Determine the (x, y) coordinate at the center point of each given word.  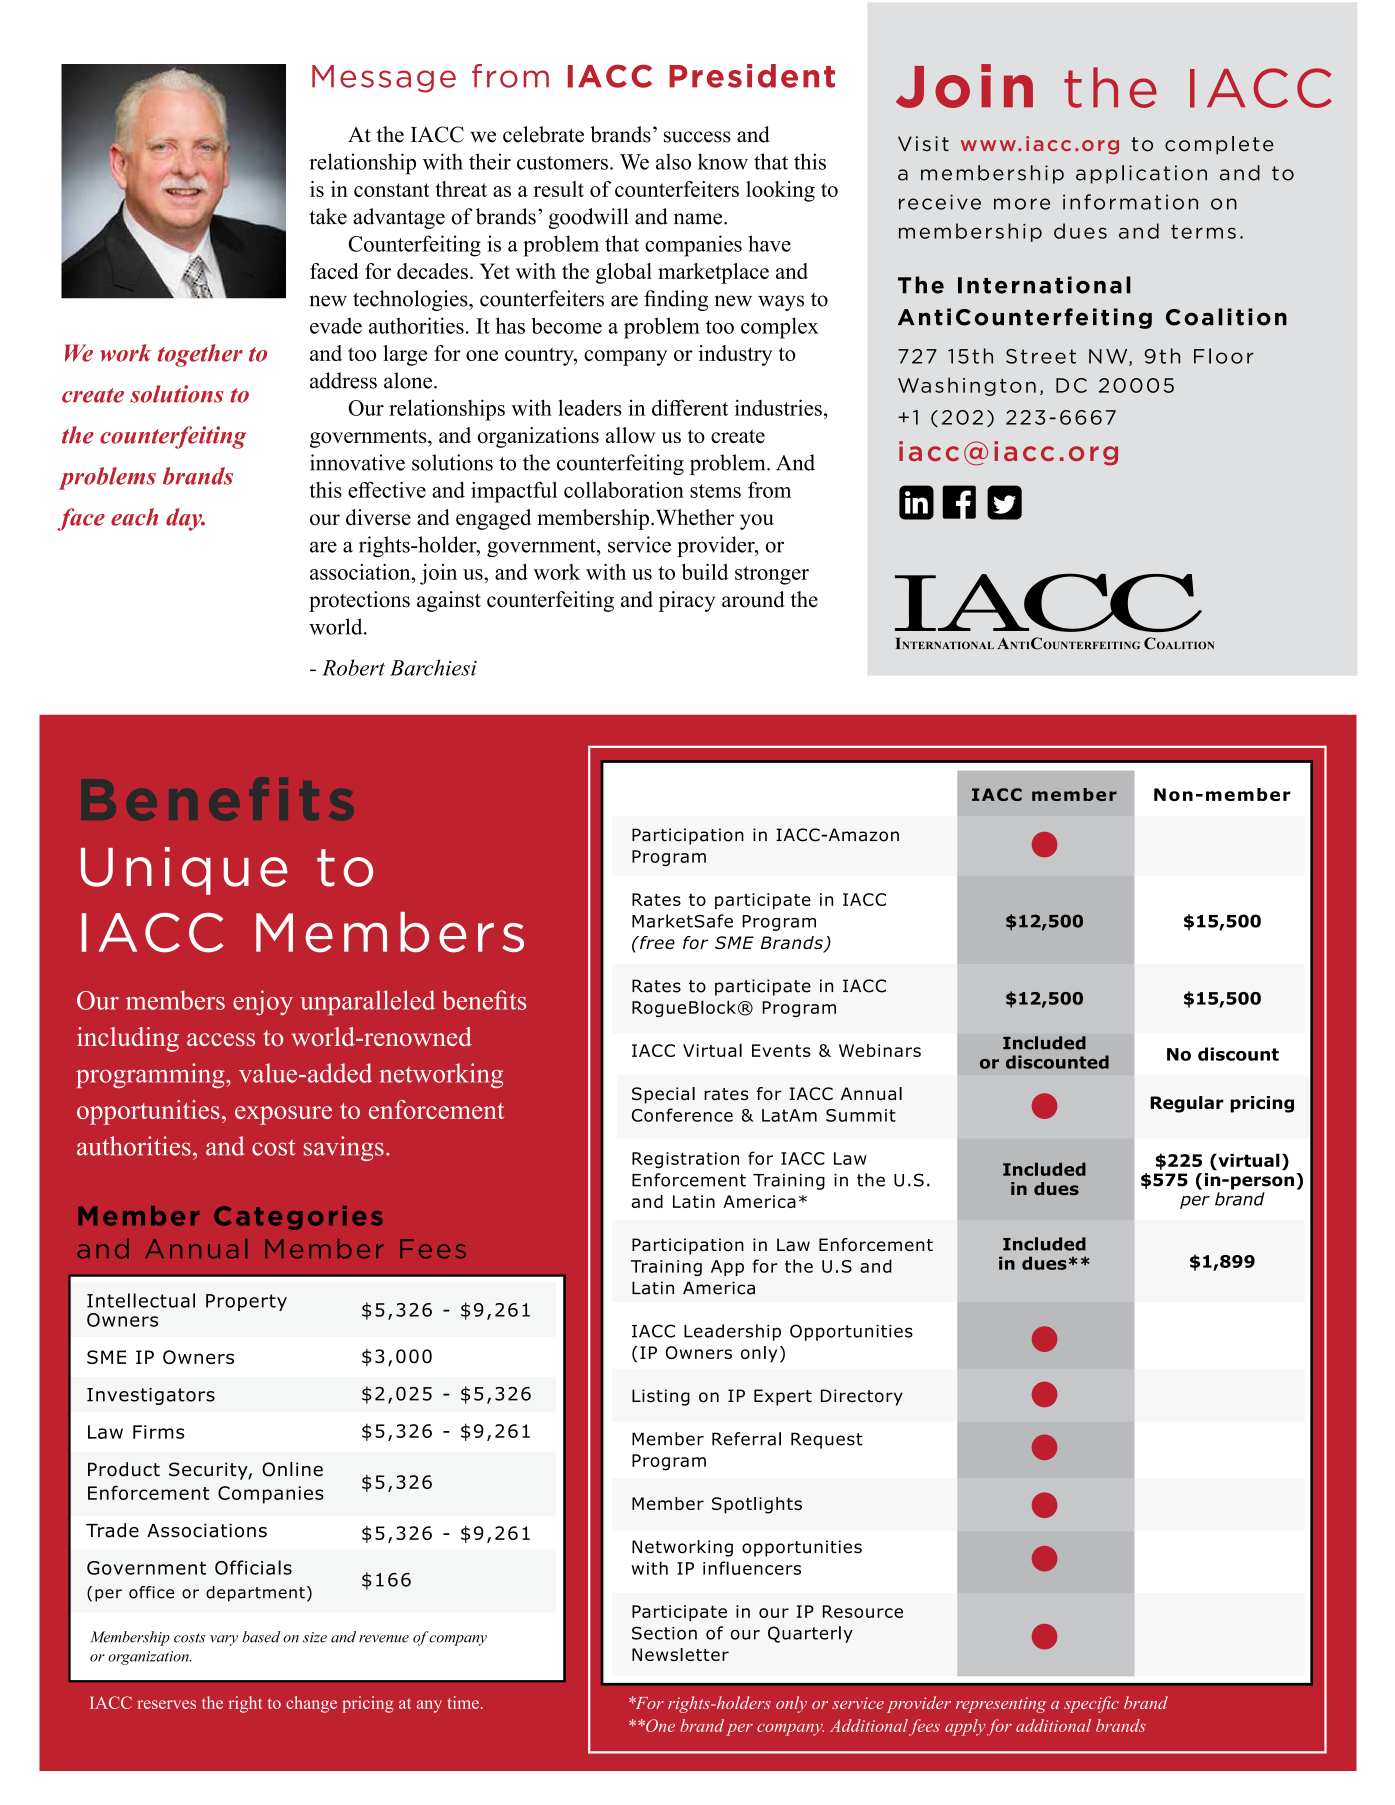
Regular (1187, 1104)
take (328, 216)
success (697, 137)
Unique (184, 871)
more (1022, 204)
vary (224, 1640)
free (656, 942)
